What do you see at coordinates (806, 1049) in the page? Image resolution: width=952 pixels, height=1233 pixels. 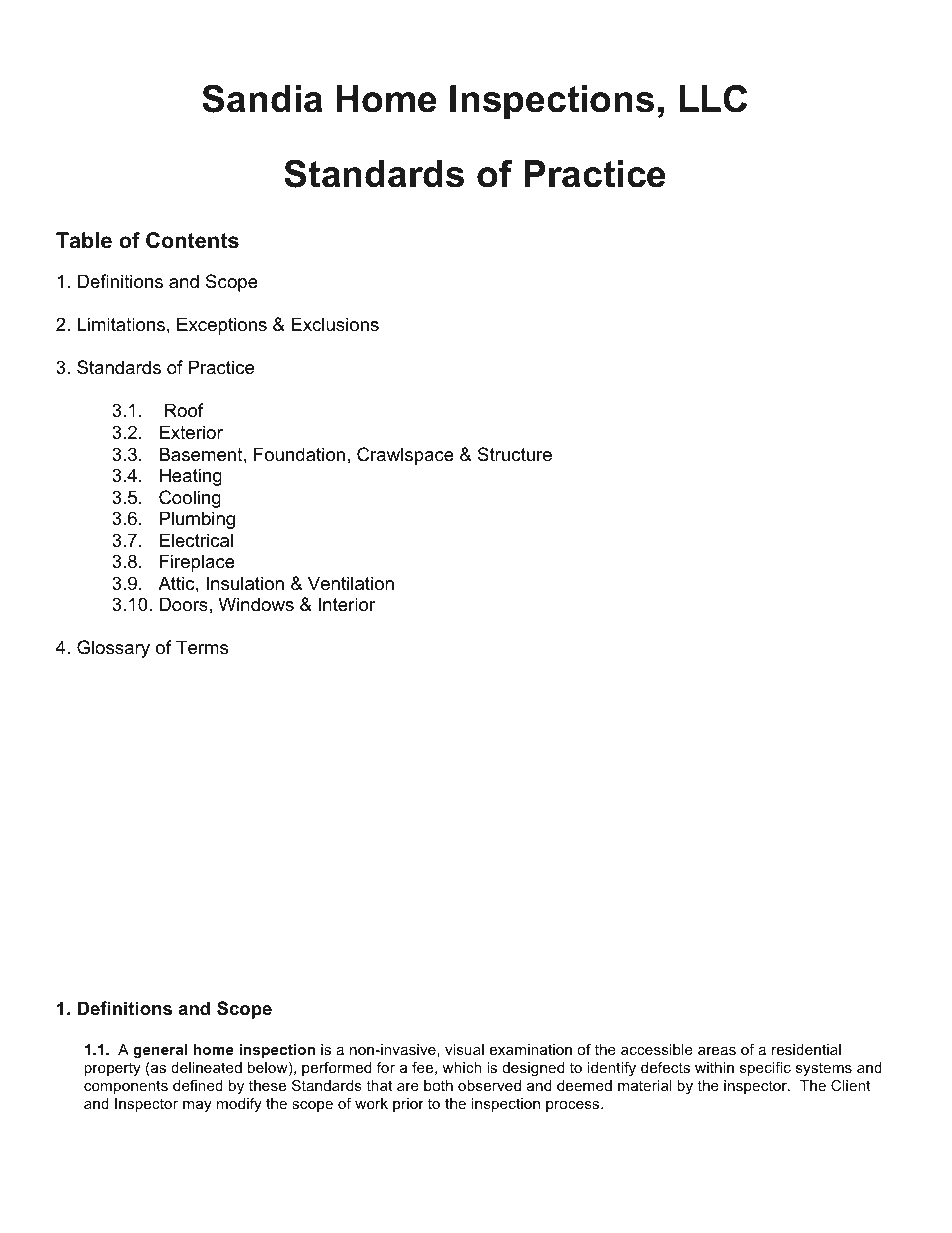 I see `residential` at bounding box center [806, 1049].
